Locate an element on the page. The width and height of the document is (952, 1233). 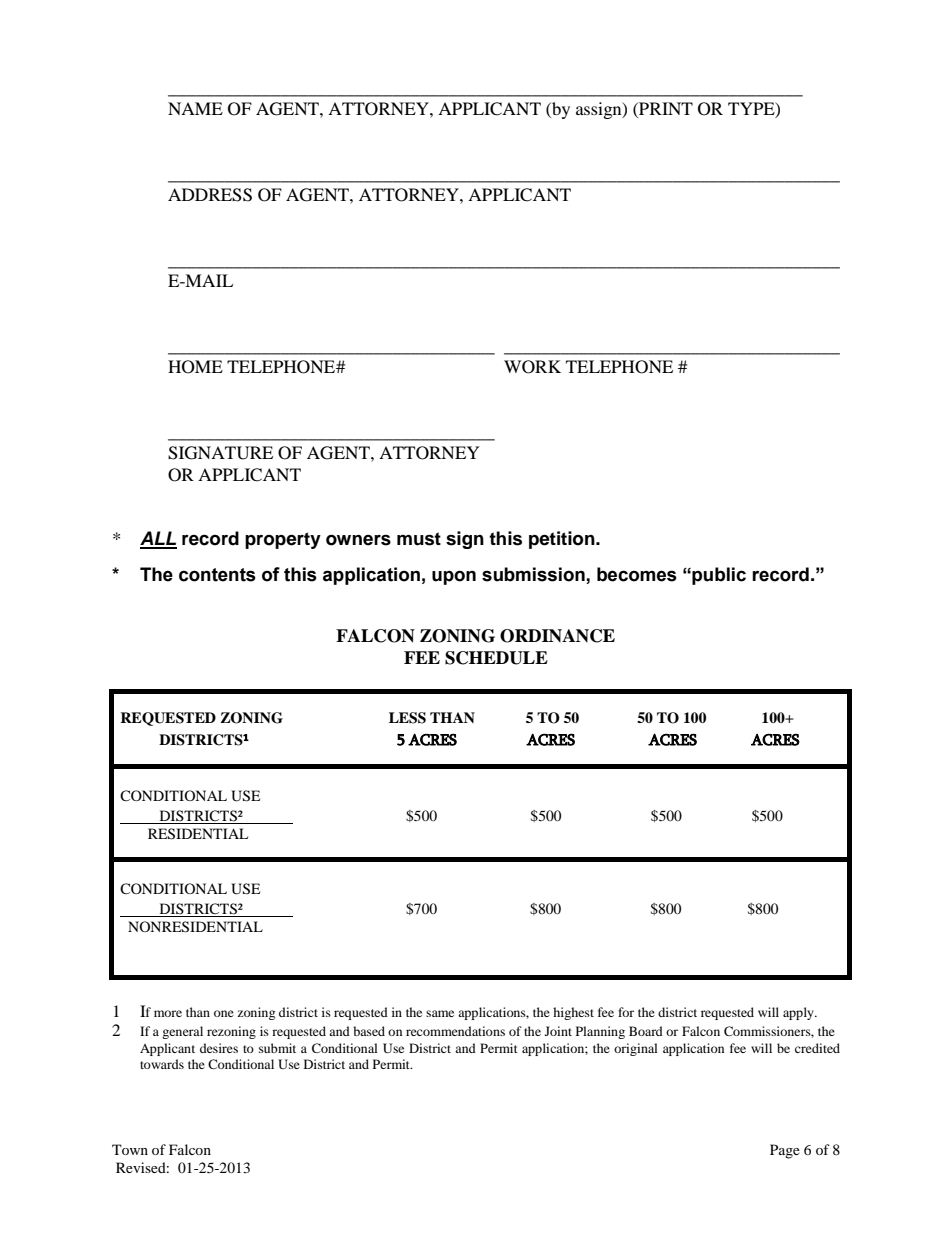
SCHEDULE is located at coordinates (496, 658).
